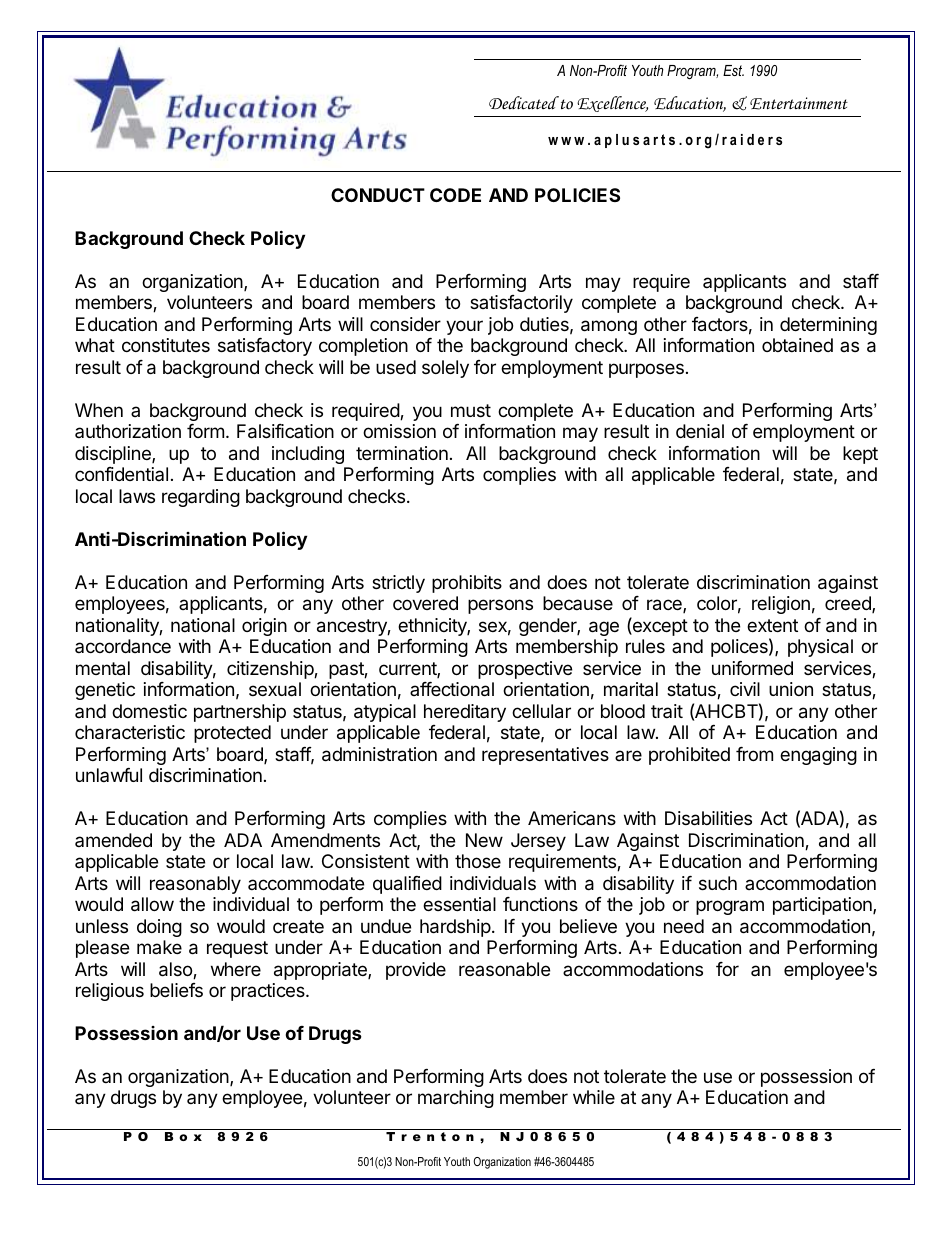 The height and width of the document is (1233, 952). Describe the element at coordinates (500, 606) in the document. I see `persons` at that location.
